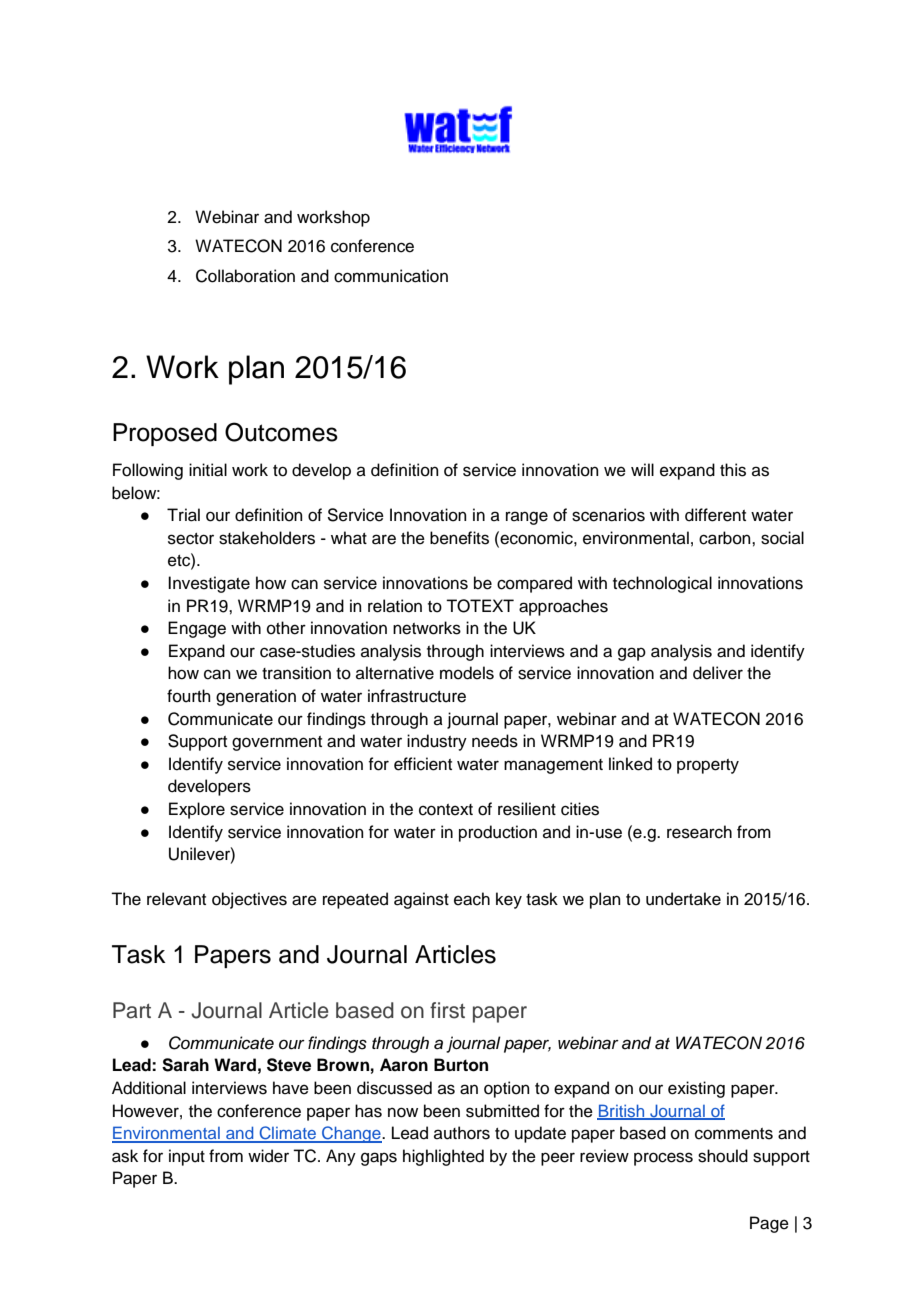 The height and width of the image is (1308, 924). What do you see at coordinates (132, 1010) in the image?
I see `Part` at bounding box center [132, 1010].
